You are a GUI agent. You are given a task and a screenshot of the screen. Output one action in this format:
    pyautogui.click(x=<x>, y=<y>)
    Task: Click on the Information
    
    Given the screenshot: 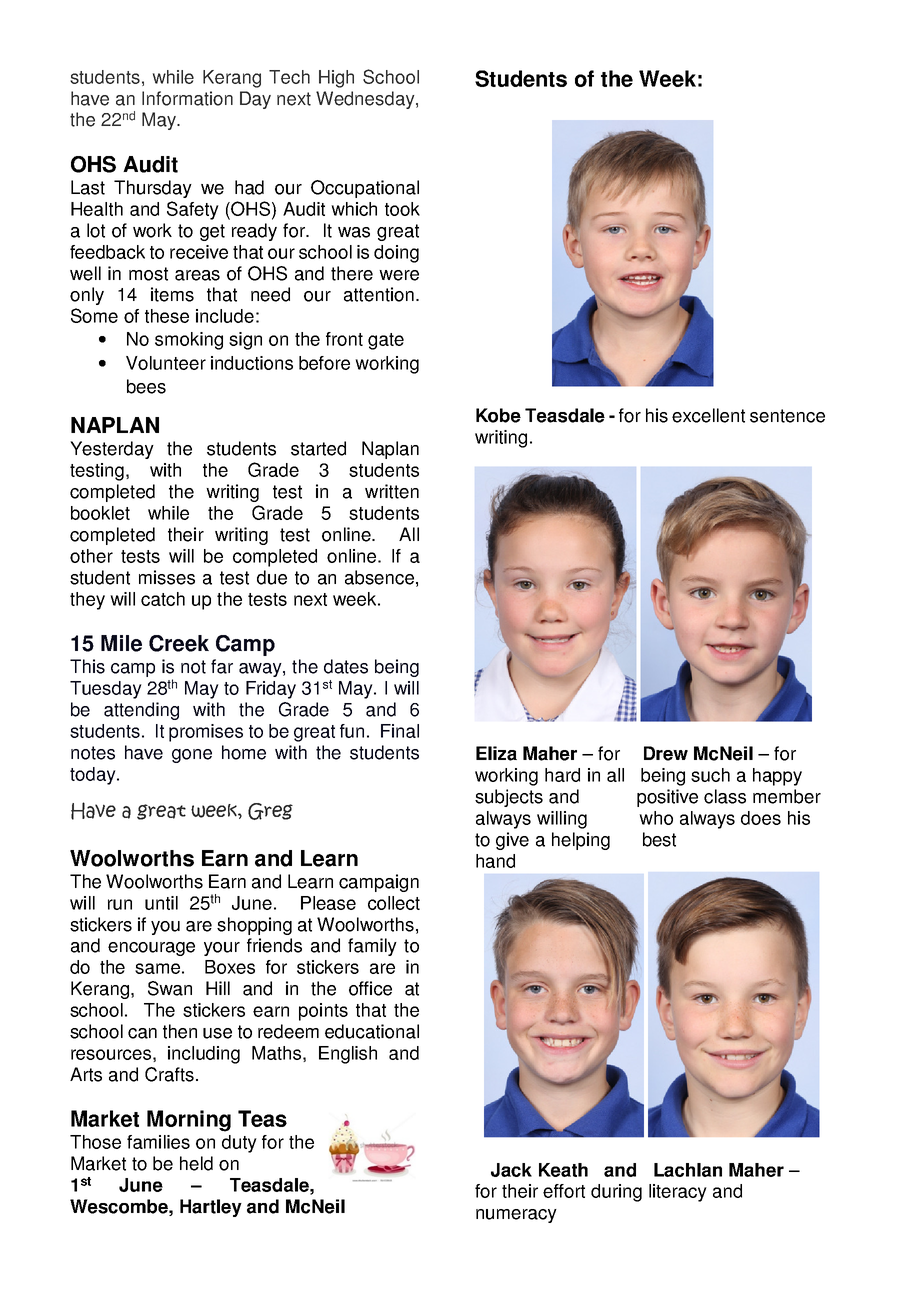 What is the action you would take?
    pyautogui.click(x=187, y=98)
